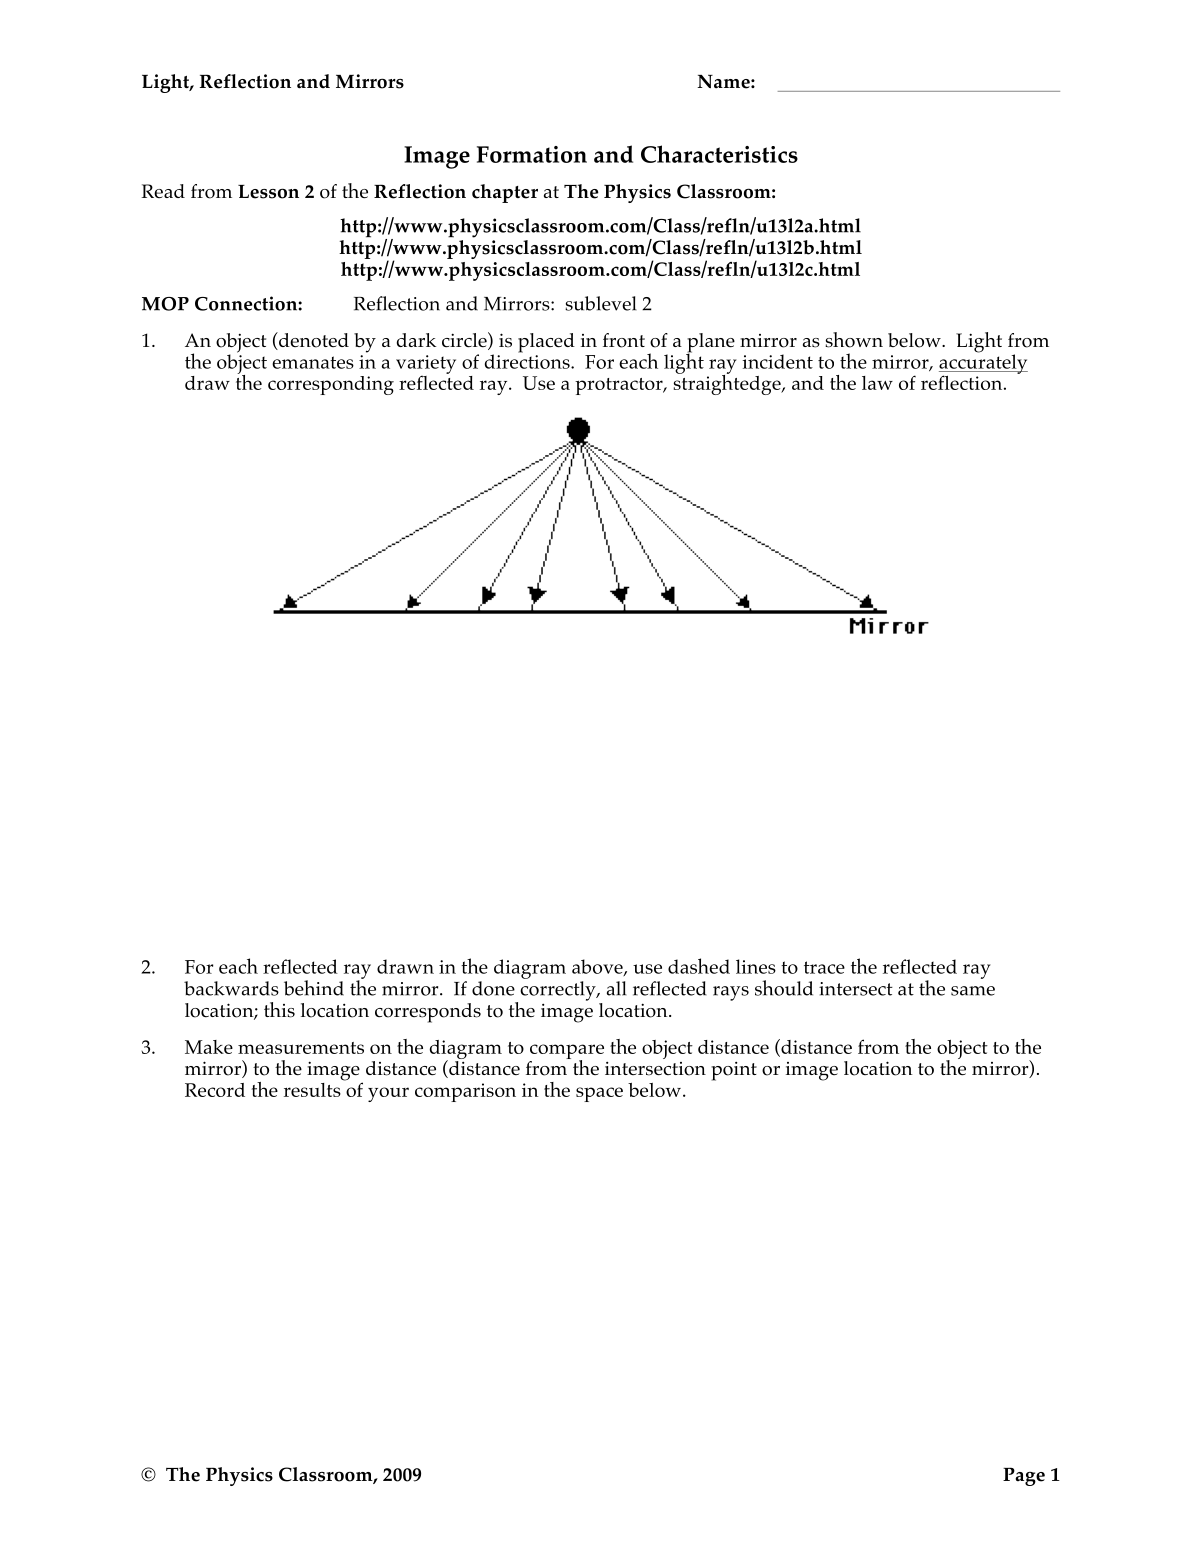  I want to click on compare, so click(567, 1052).
